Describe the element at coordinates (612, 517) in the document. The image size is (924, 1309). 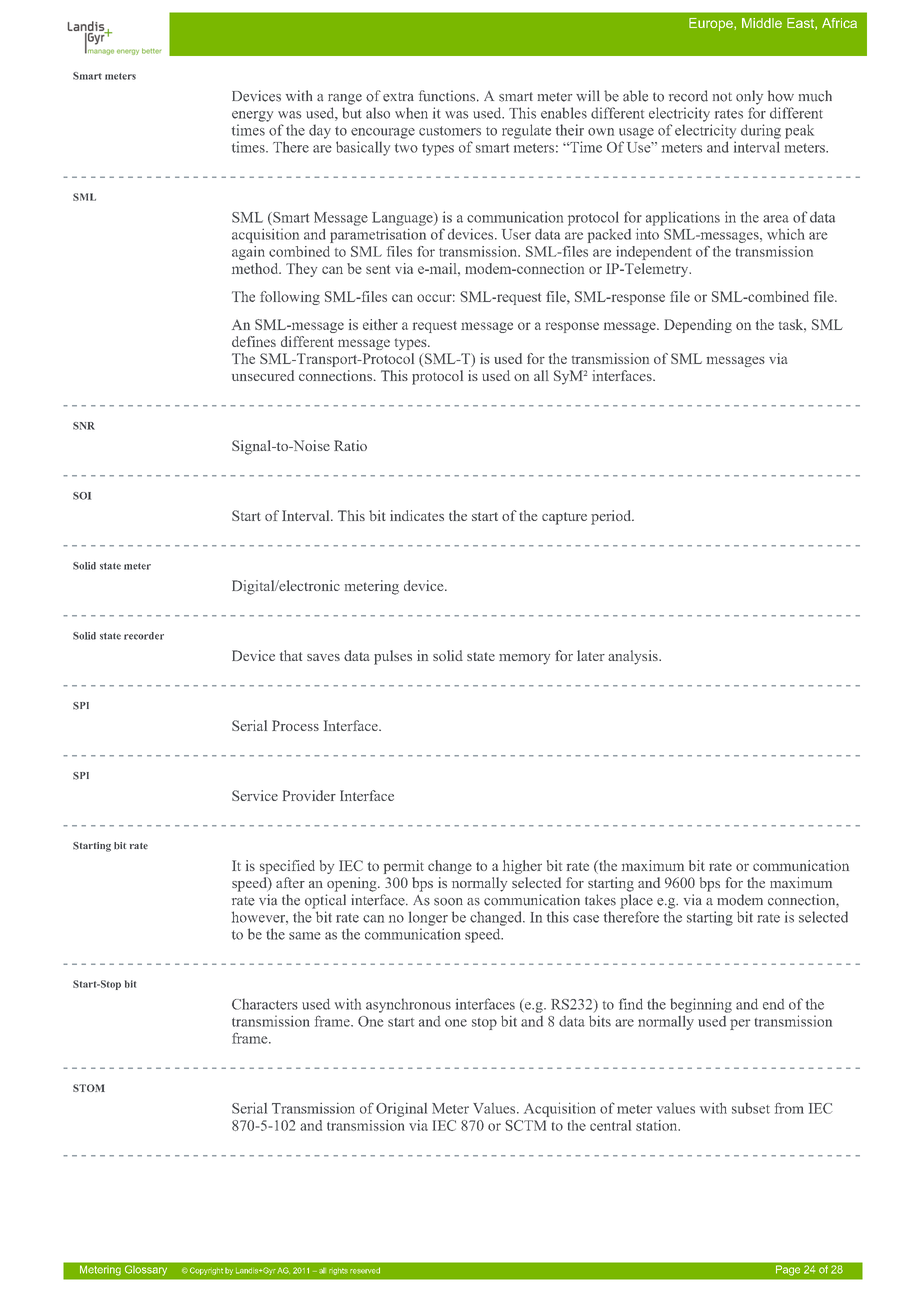
I see `period` at that location.
